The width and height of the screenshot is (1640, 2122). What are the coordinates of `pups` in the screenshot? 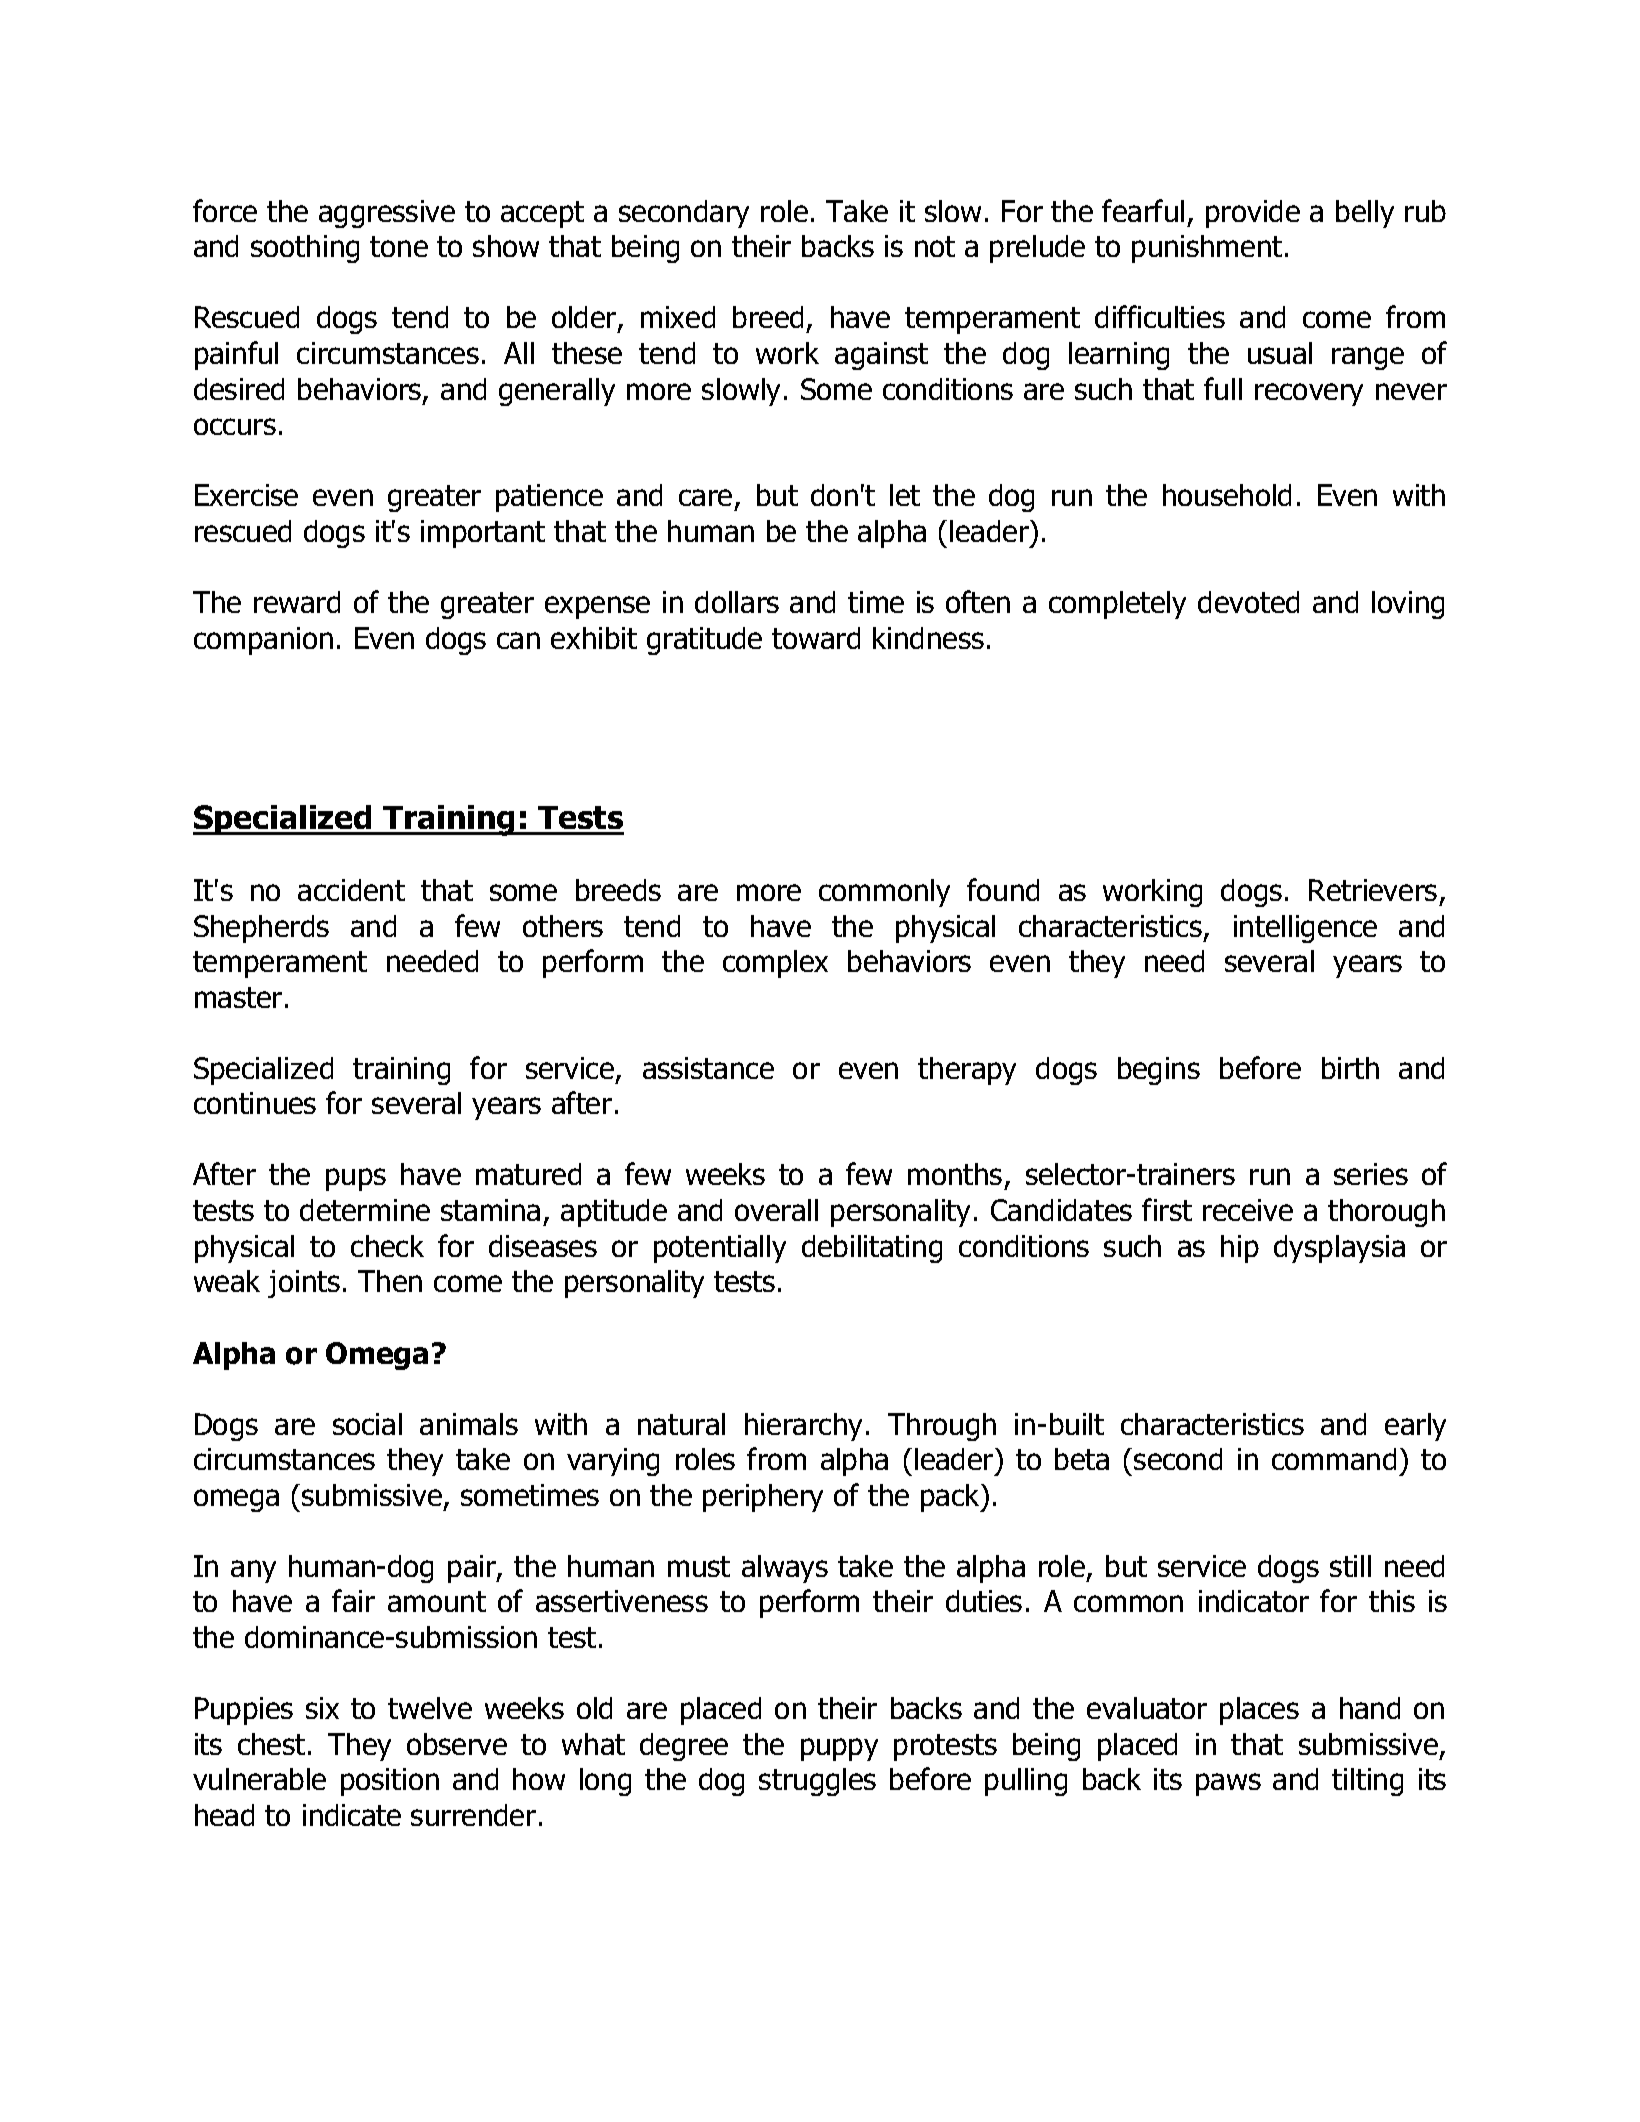 It's located at (356, 1179).
